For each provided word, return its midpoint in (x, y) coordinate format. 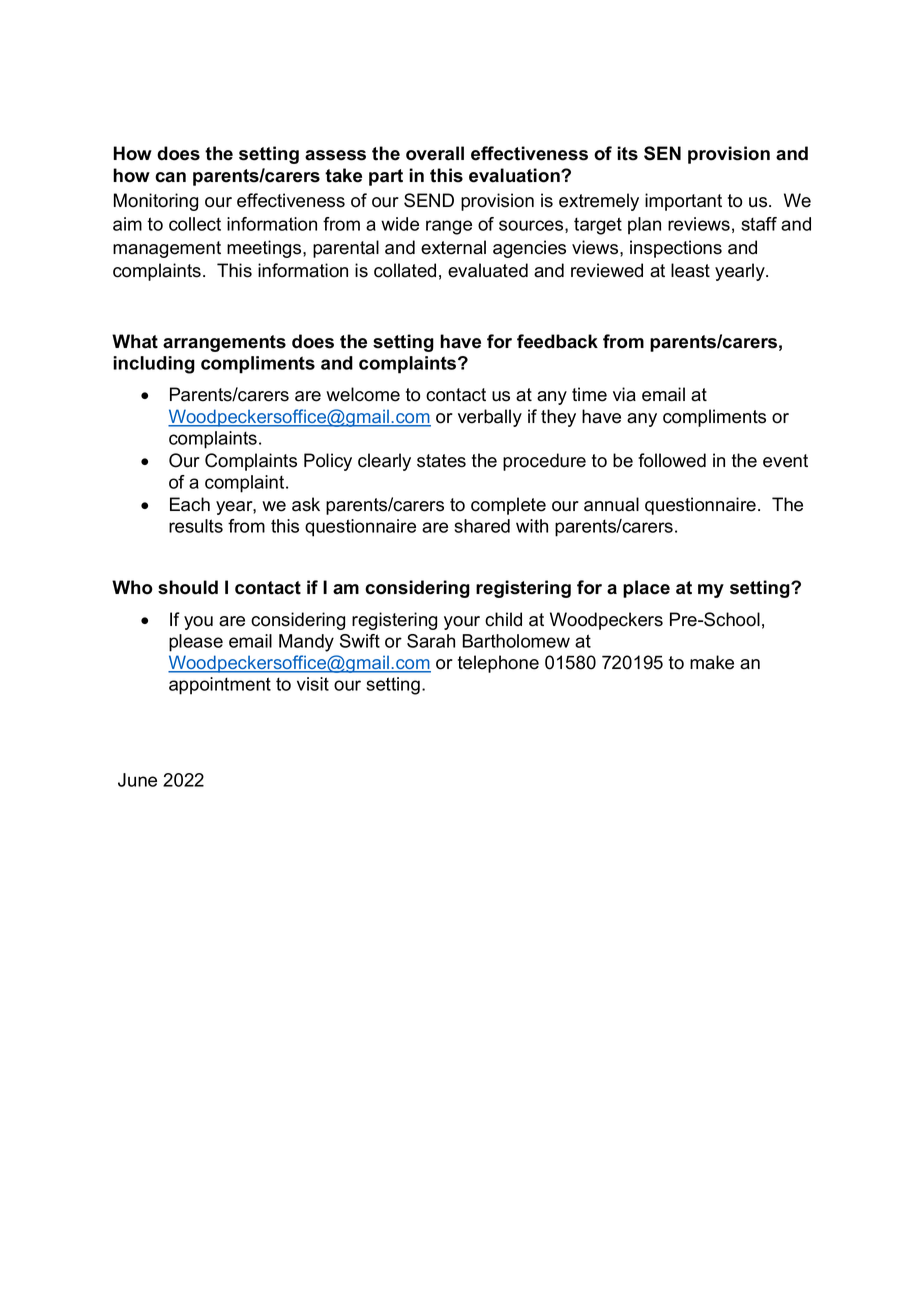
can (170, 177)
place (646, 589)
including (154, 365)
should (188, 587)
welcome (363, 394)
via (624, 394)
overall (435, 153)
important (683, 202)
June (137, 780)
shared (482, 526)
